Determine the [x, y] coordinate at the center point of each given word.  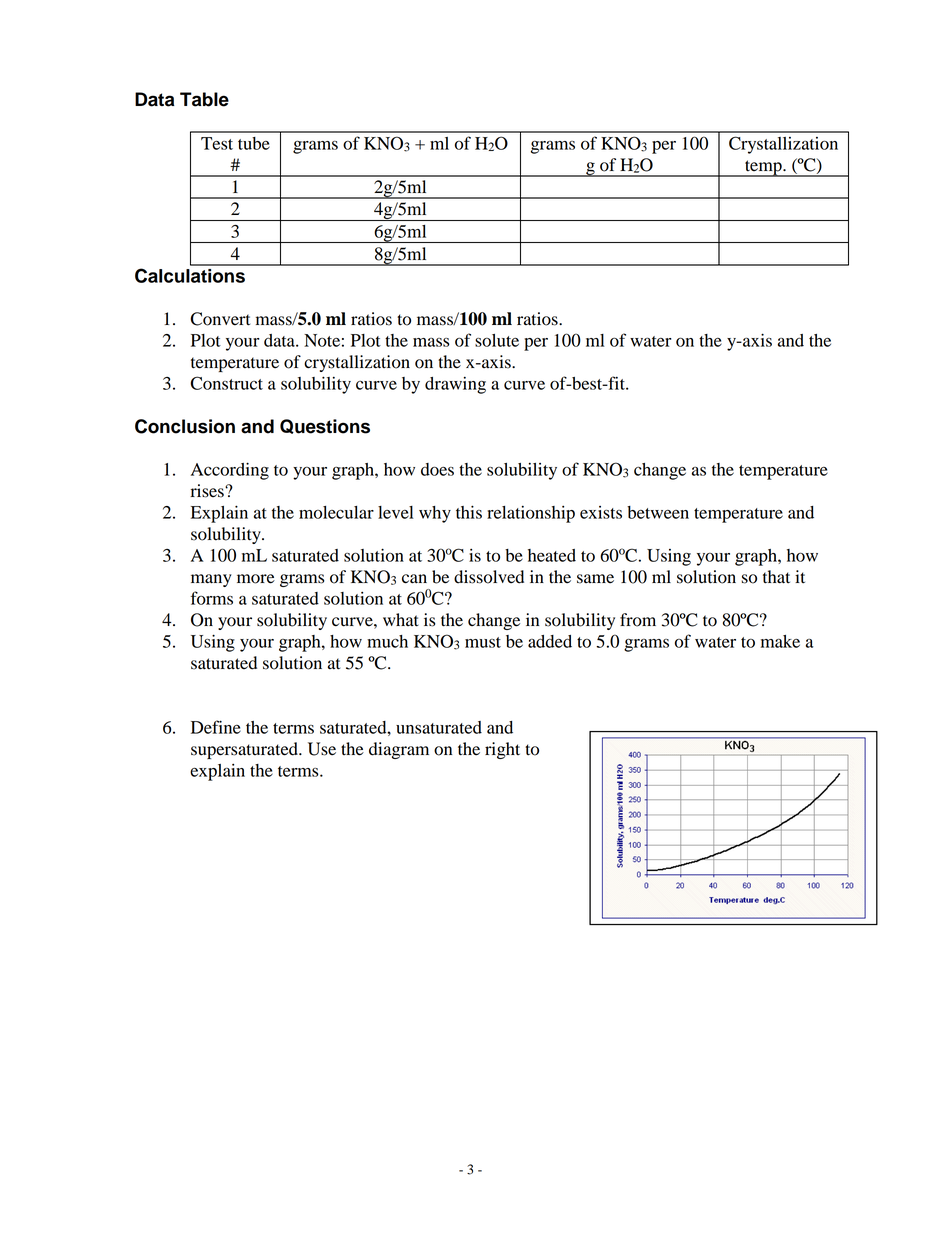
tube [254, 143]
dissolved [489, 577]
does [437, 469]
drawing [455, 385]
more [256, 579]
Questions [325, 426]
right [502, 750]
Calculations [190, 275]
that [776, 577]
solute [497, 340]
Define [216, 727]
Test [217, 143]
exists [601, 512]
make [780, 641]
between [658, 512]
